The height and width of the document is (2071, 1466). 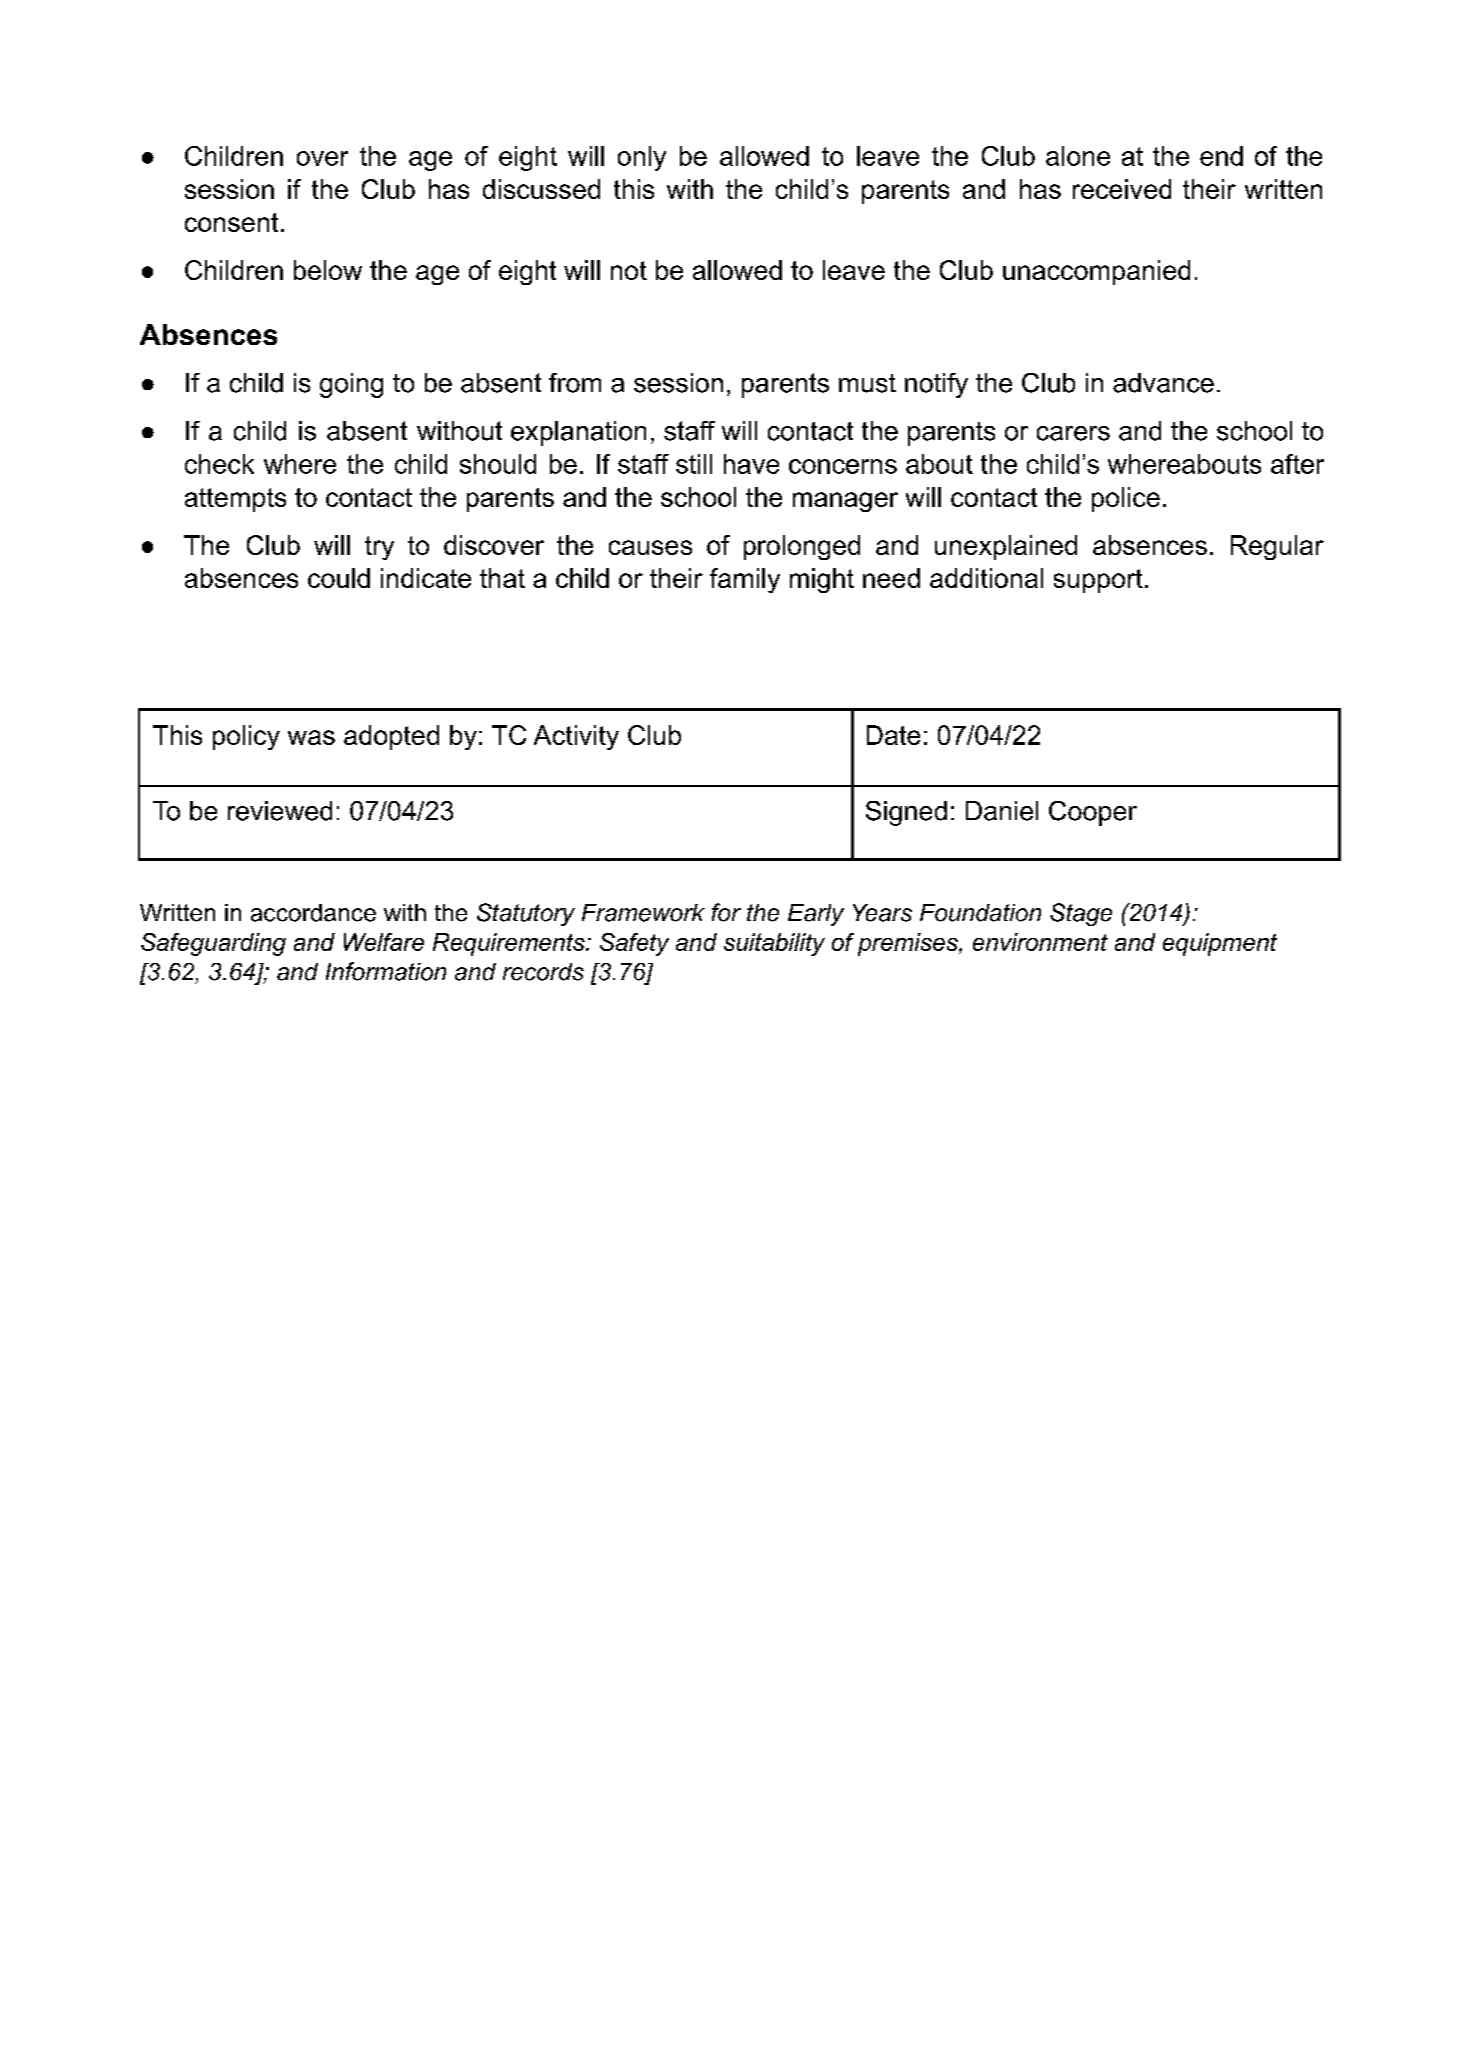 I want to click on consent, so click(x=231, y=222).
